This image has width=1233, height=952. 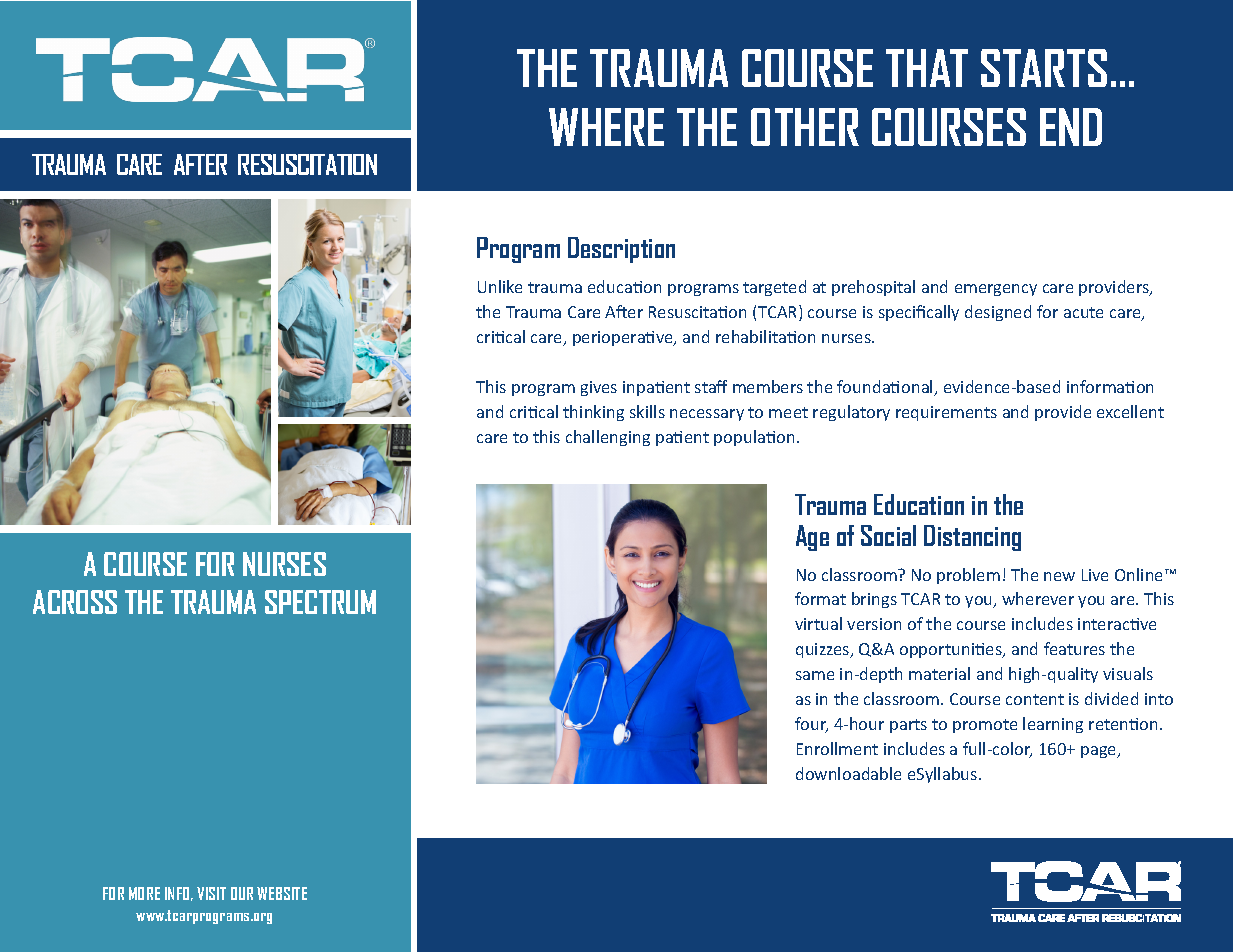 What do you see at coordinates (599, 388) in the image?
I see `gives` at bounding box center [599, 388].
